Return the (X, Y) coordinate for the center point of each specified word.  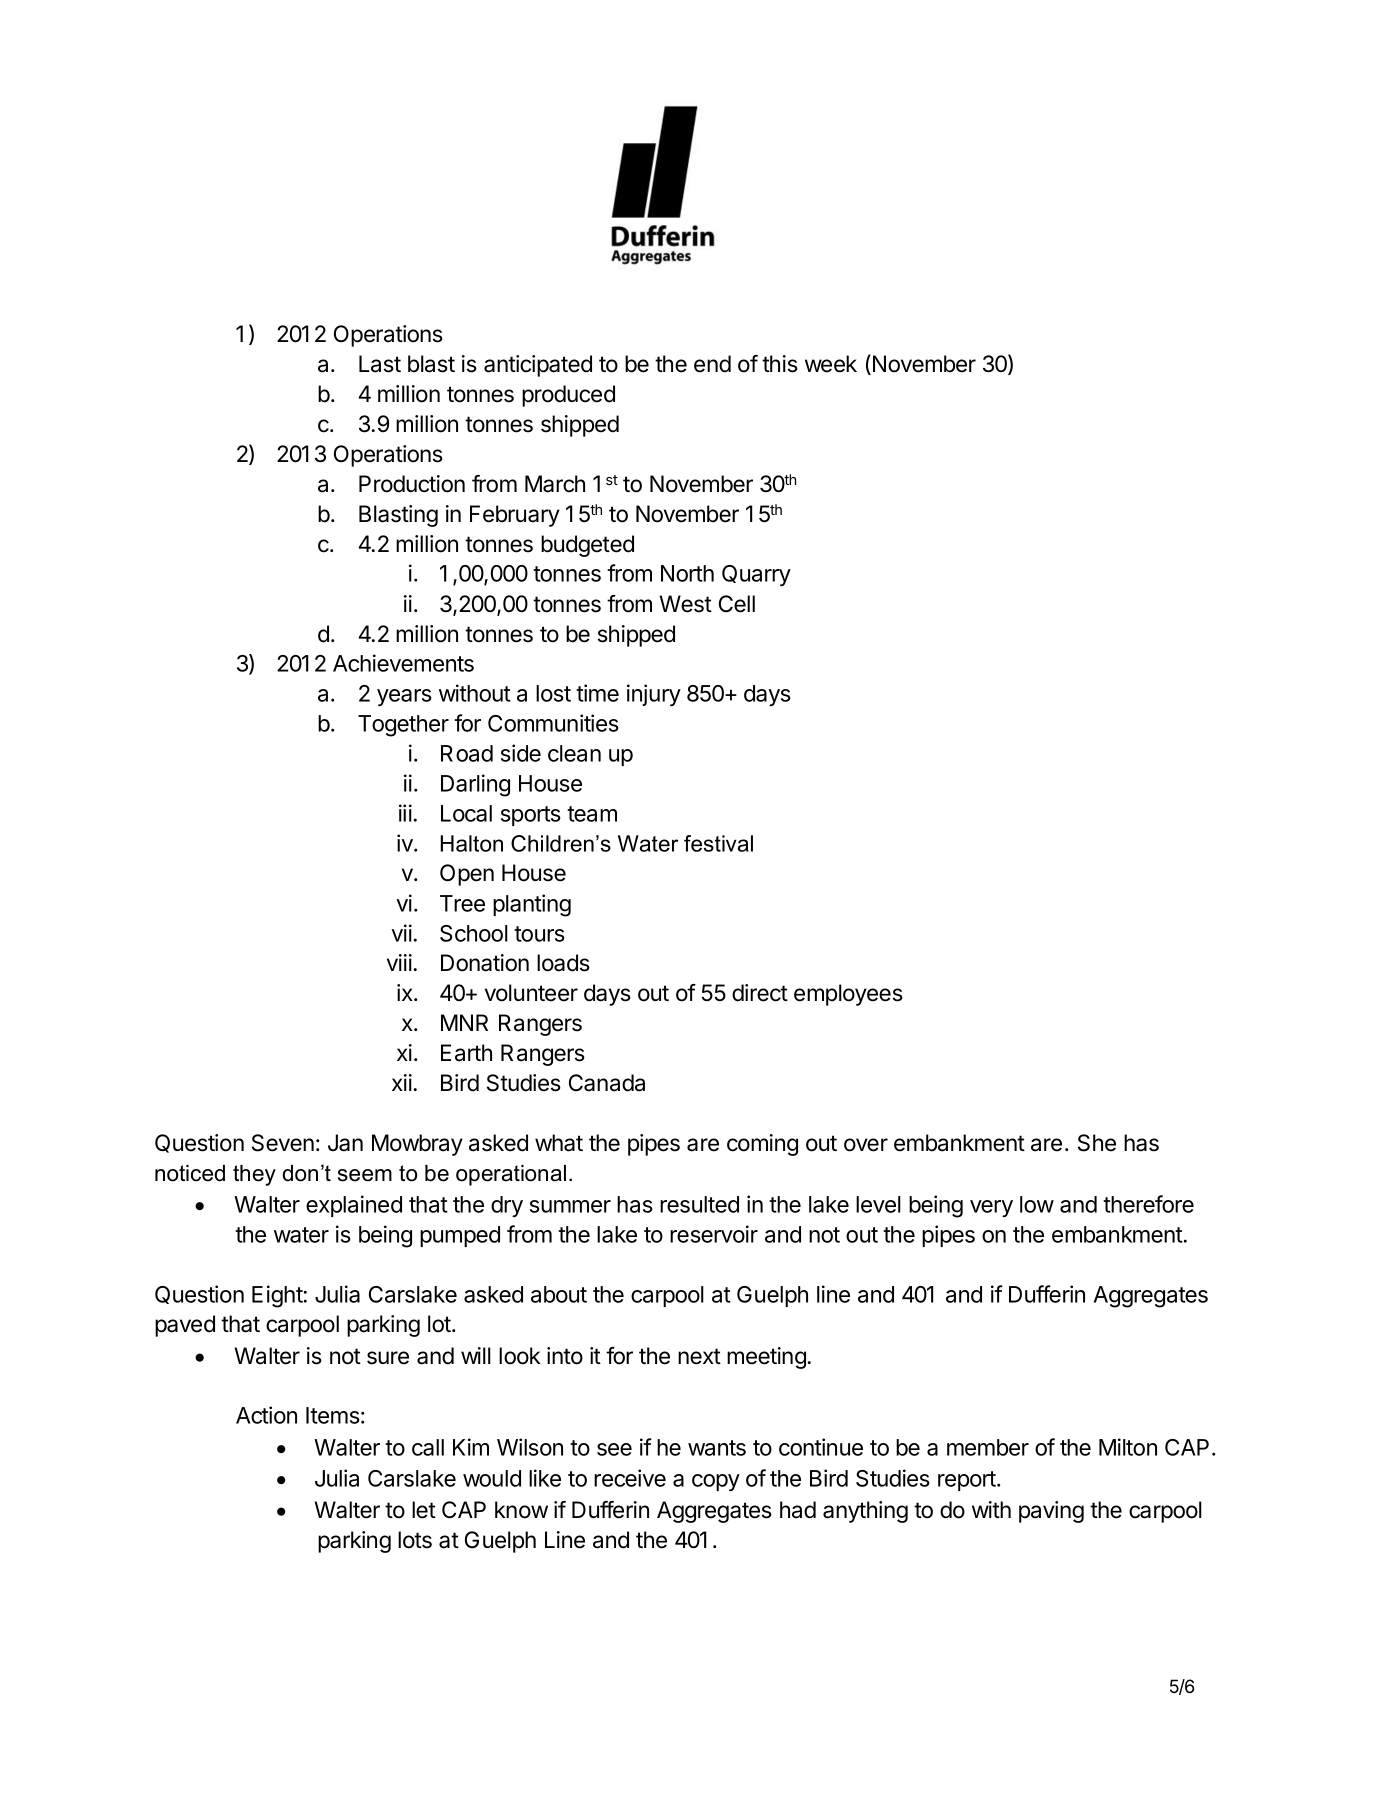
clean (574, 753)
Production (412, 484)
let (424, 1510)
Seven (283, 1143)
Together (403, 726)
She (1097, 1143)
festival (718, 843)
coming (762, 1145)
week (831, 364)
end (712, 364)
